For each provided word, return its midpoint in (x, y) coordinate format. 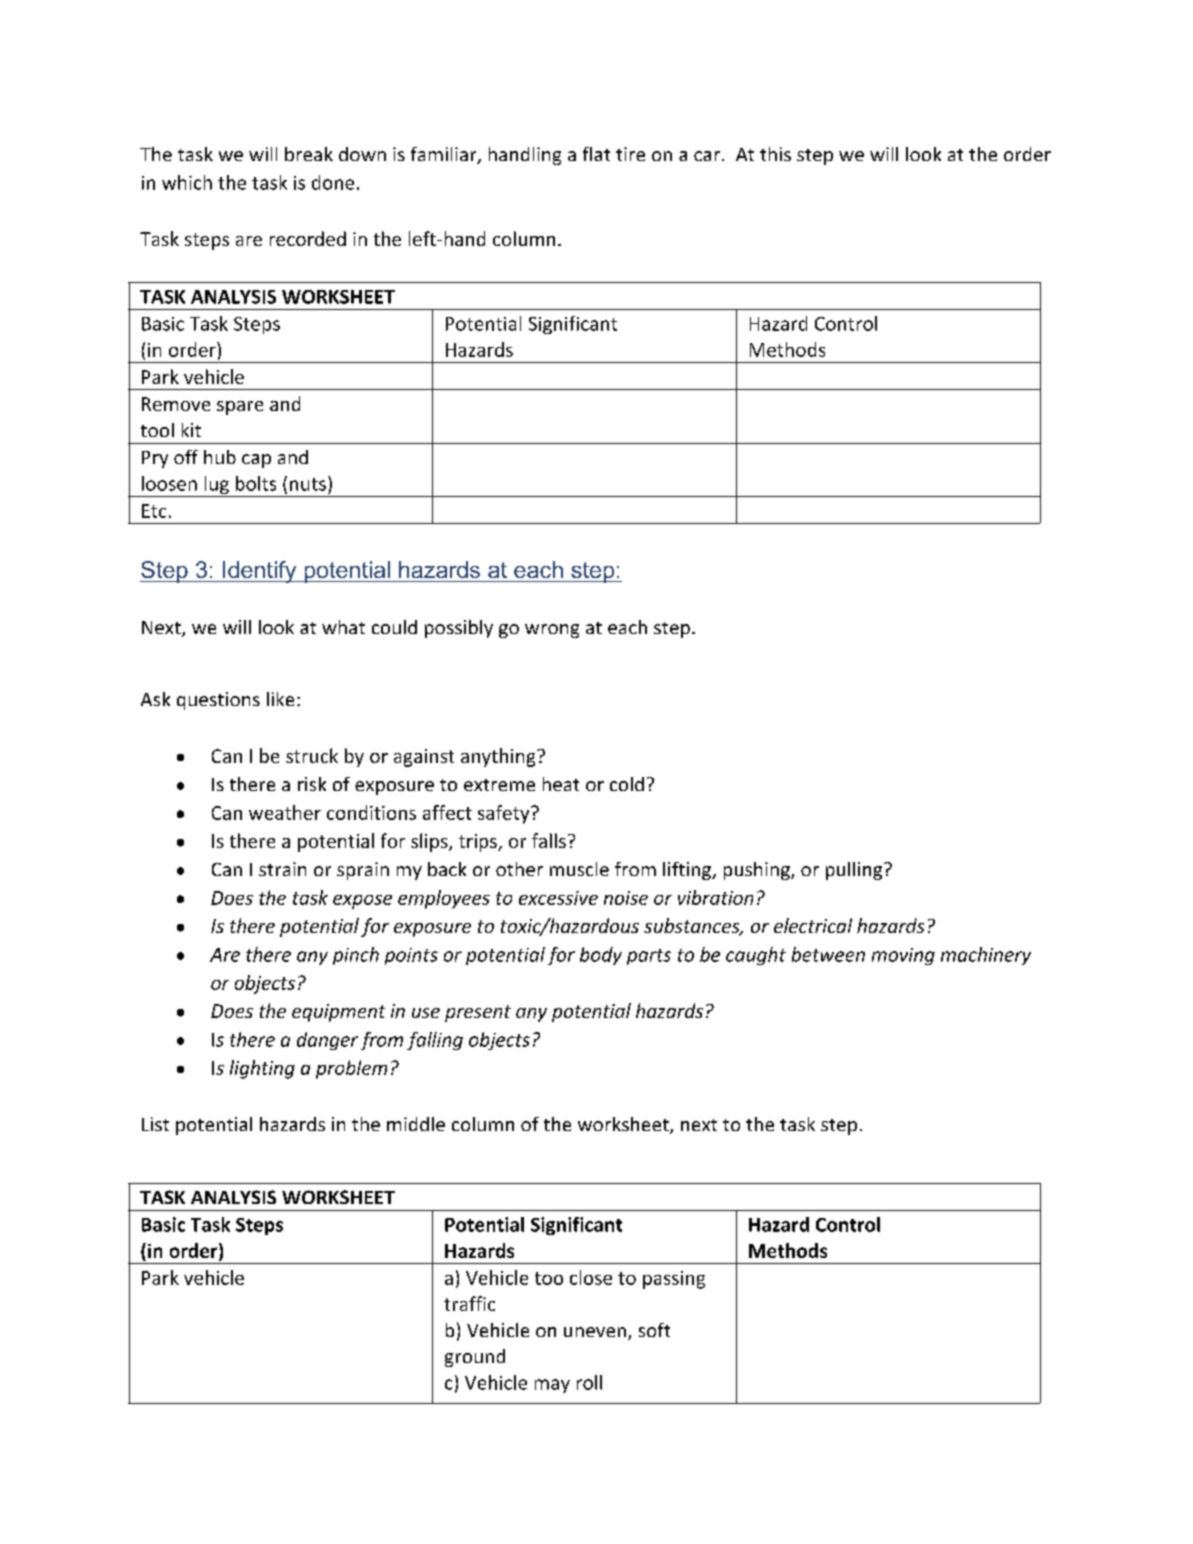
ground (475, 1358)
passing (674, 1280)
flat (596, 154)
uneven (595, 1332)
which (187, 182)
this (775, 154)
